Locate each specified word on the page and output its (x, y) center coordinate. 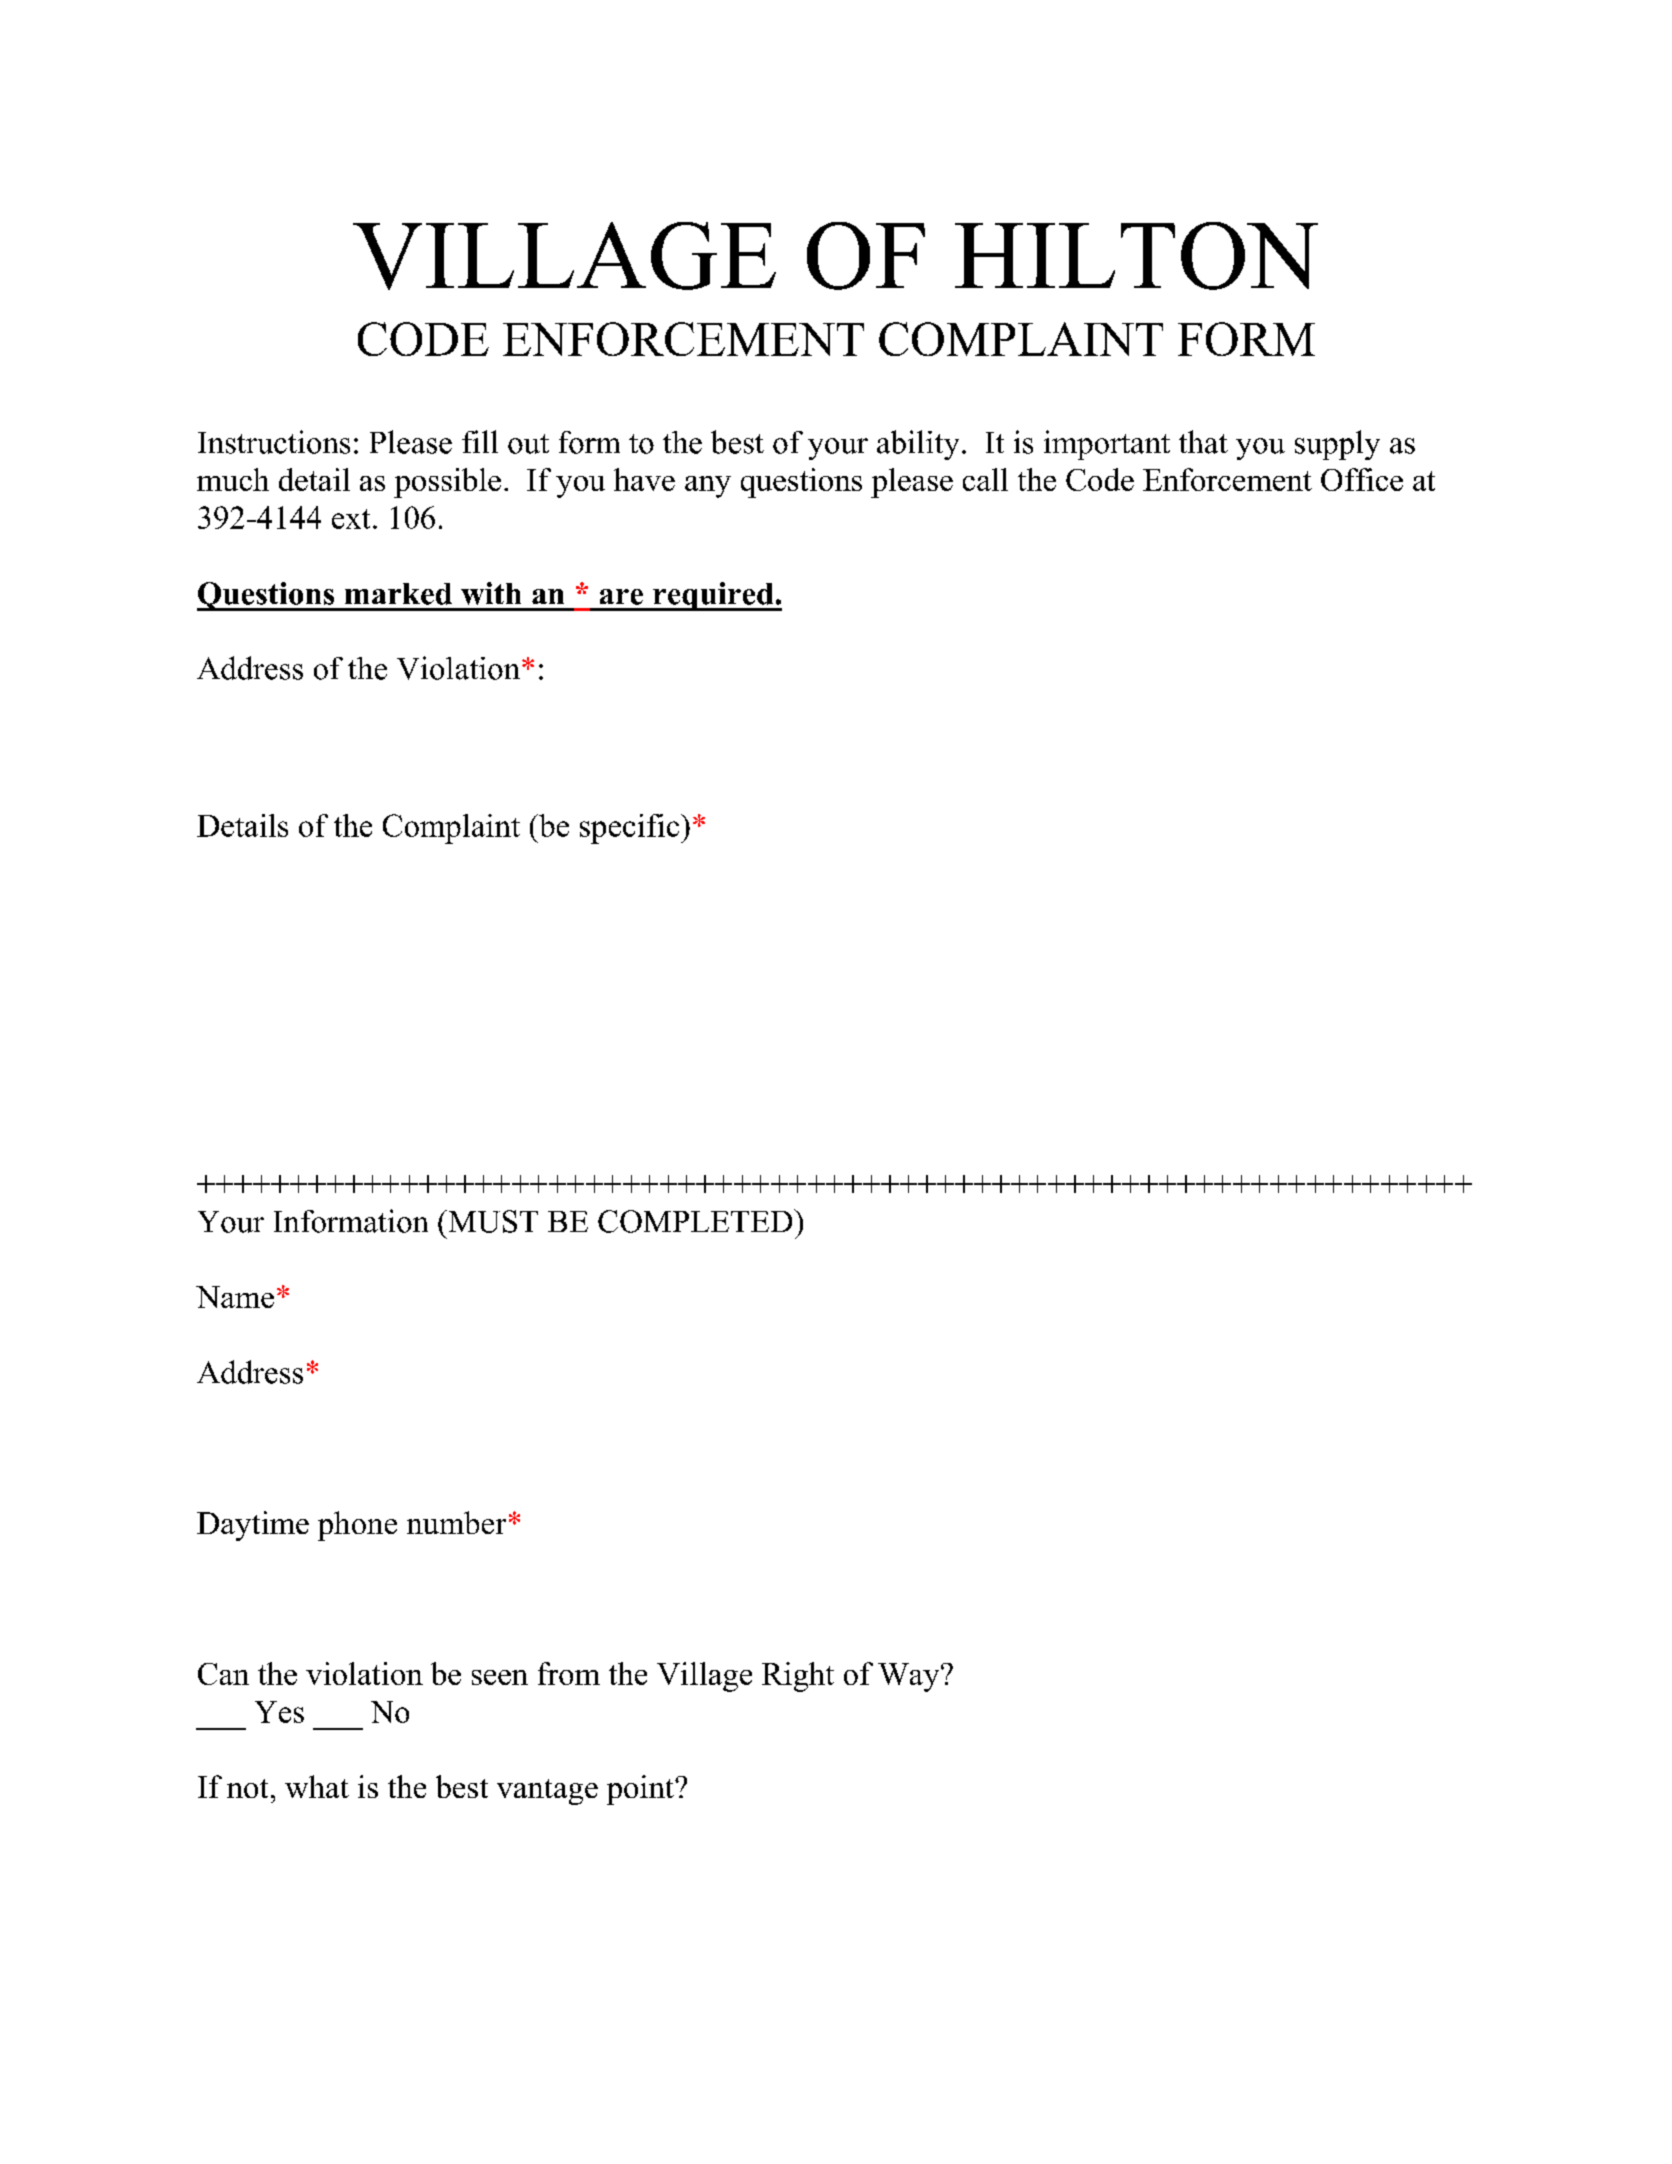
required (713, 596)
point (641, 1790)
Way (910, 1677)
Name (235, 1297)
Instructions (274, 442)
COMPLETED (696, 1221)
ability (918, 445)
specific (631, 829)
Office (1362, 479)
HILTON (1136, 256)
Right (798, 1677)
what (317, 1786)
